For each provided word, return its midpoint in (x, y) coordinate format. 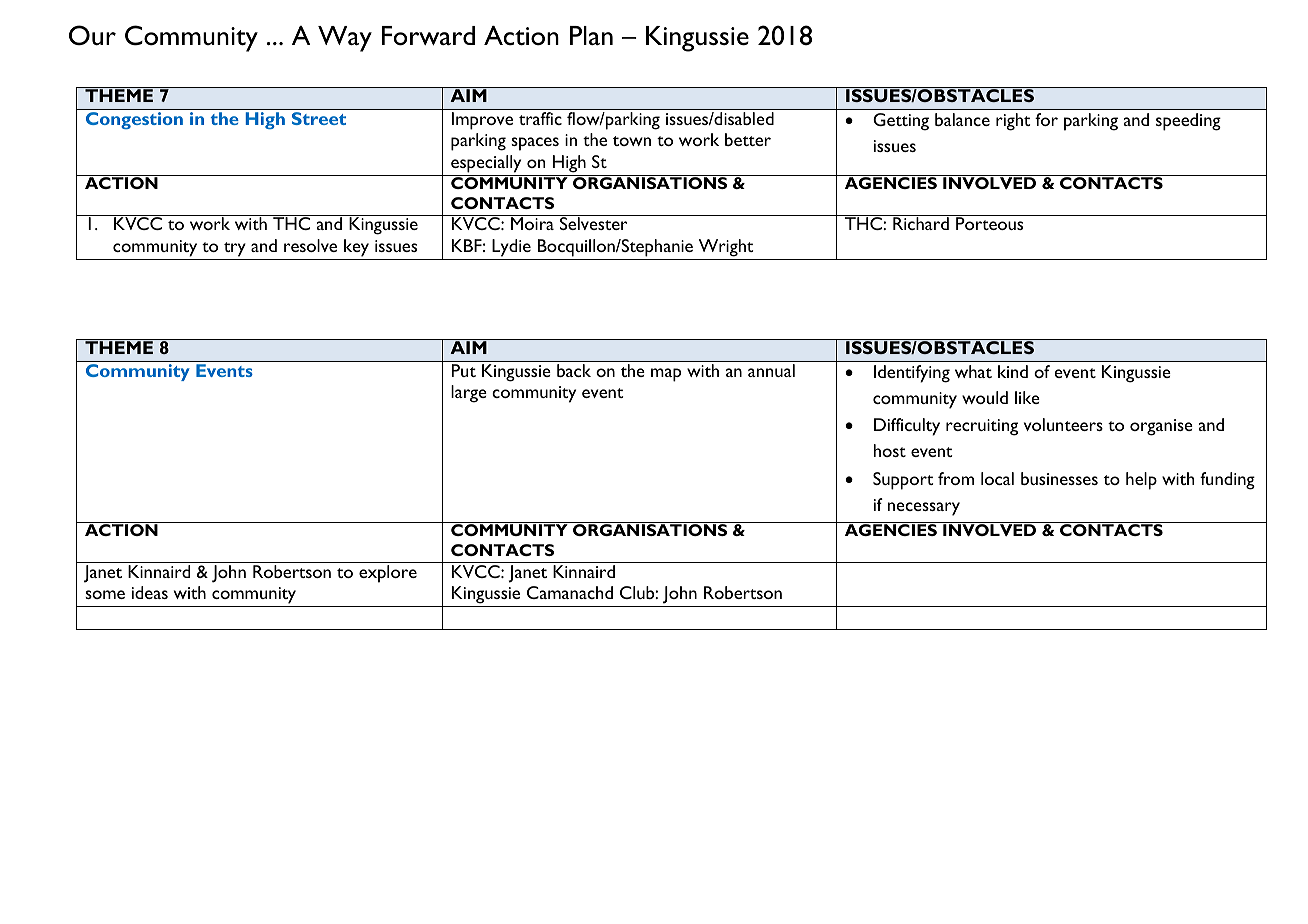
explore (388, 574)
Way (345, 39)
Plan (591, 35)
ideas (150, 592)
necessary (924, 509)
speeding (1188, 122)
